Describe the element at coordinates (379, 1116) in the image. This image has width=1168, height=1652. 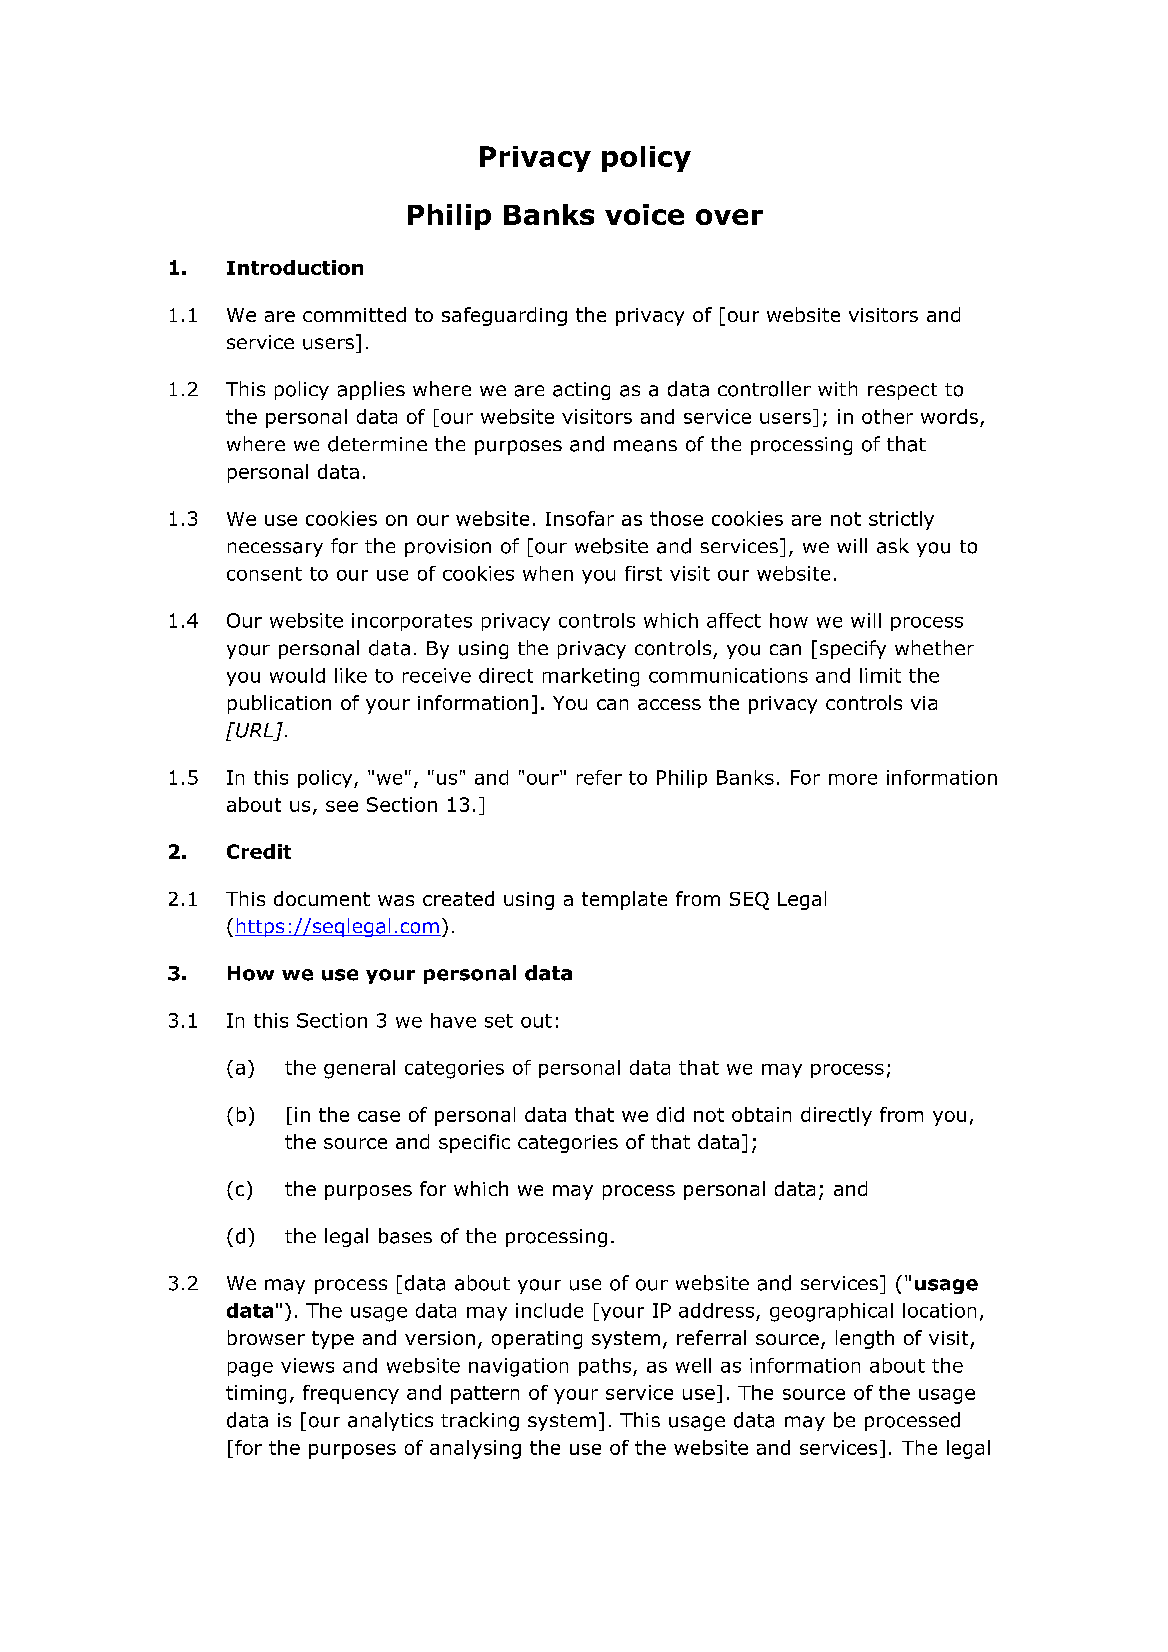
I see `case` at that location.
